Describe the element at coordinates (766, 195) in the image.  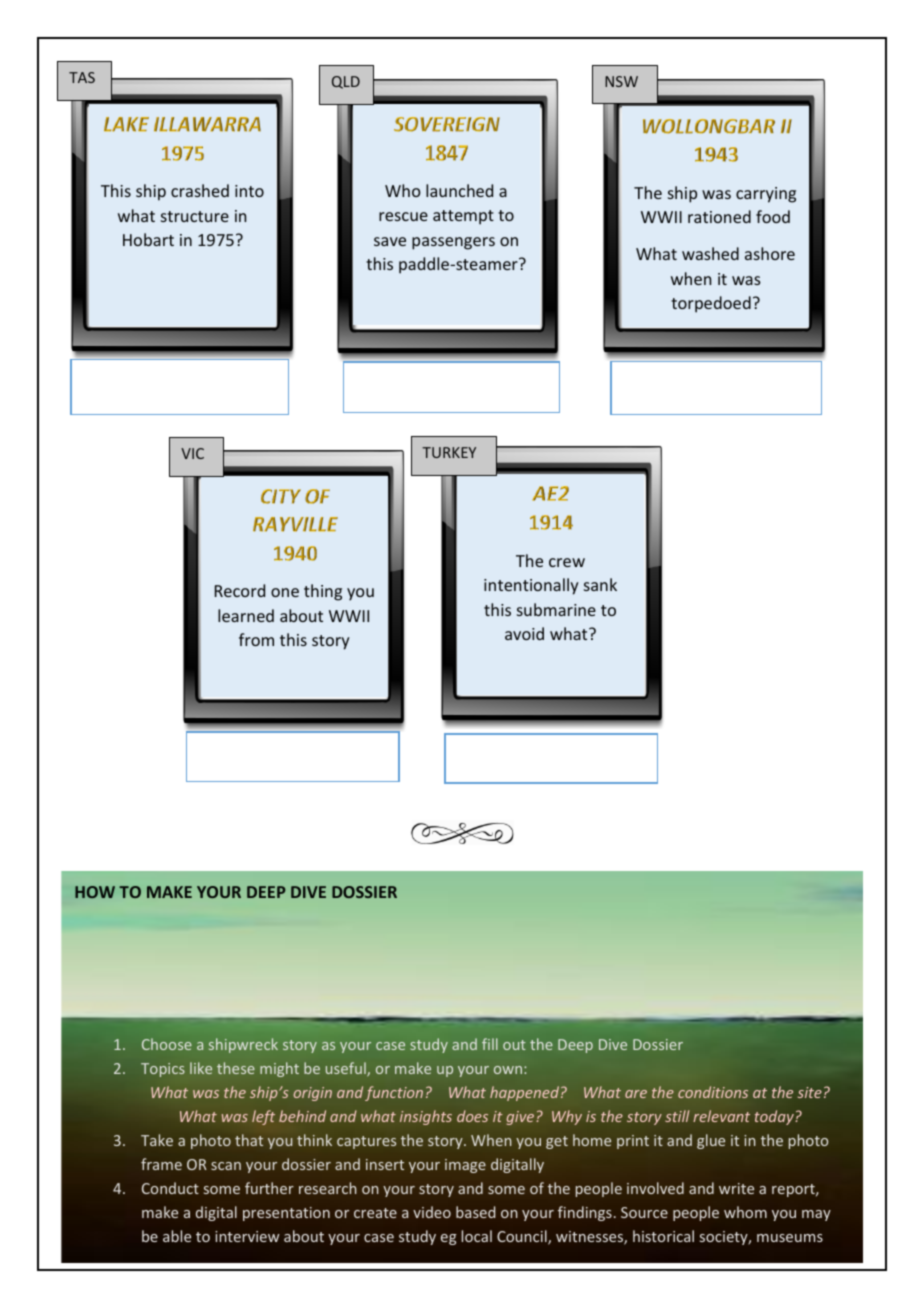
I see `carrying` at that location.
